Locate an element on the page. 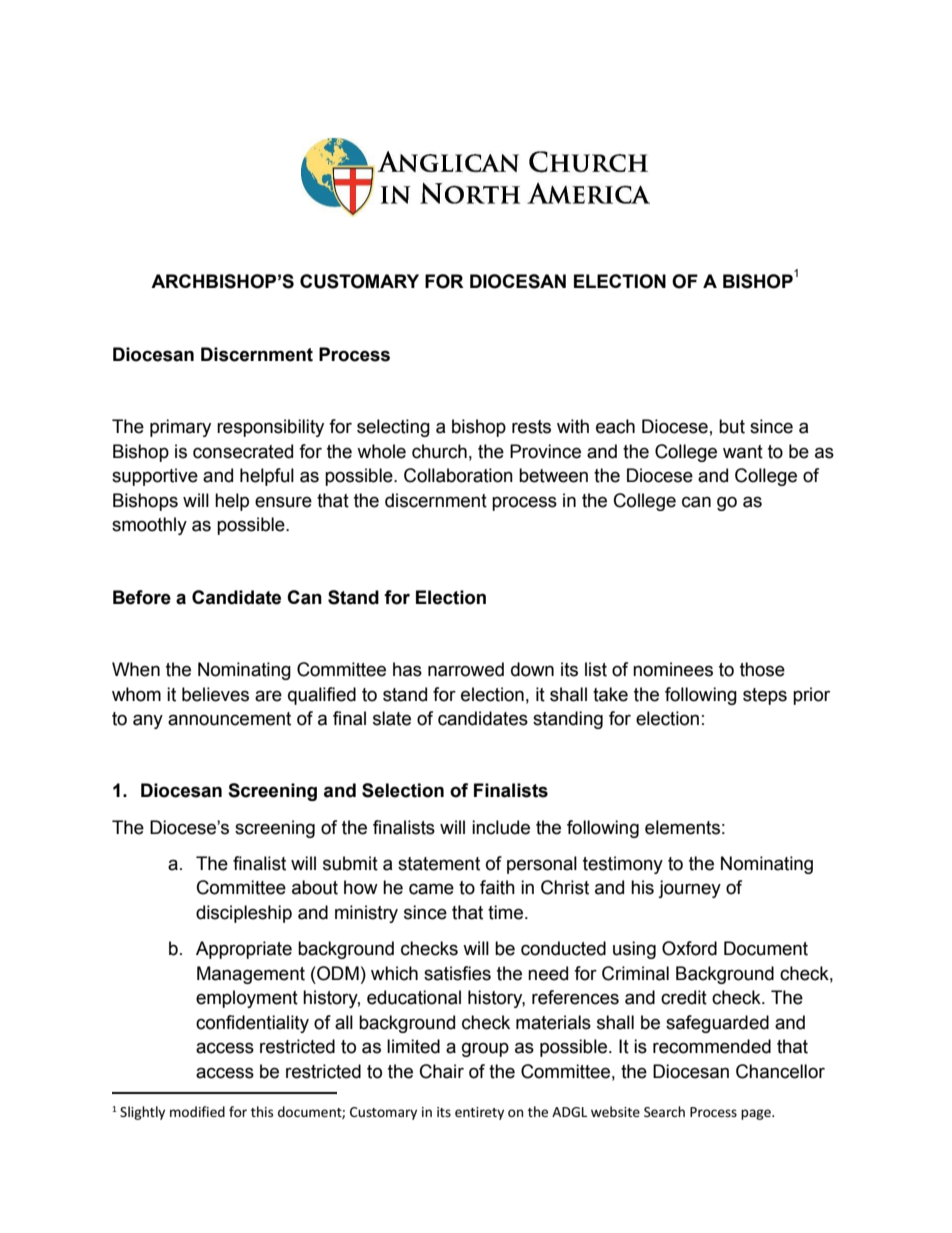  want is located at coordinates (743, 452).
